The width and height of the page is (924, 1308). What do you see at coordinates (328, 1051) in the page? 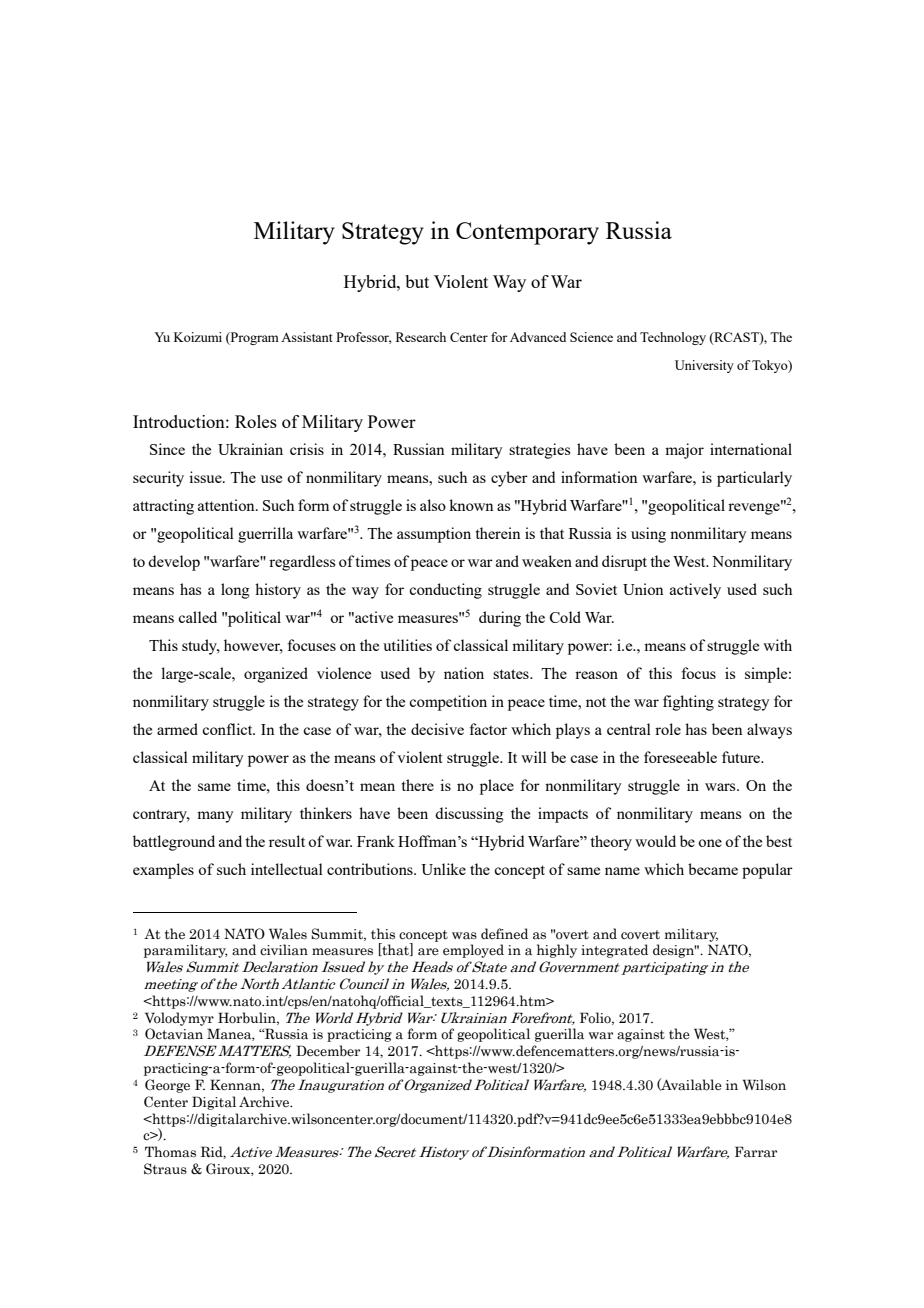
I see `December` at bounding box center [328, 1051].
